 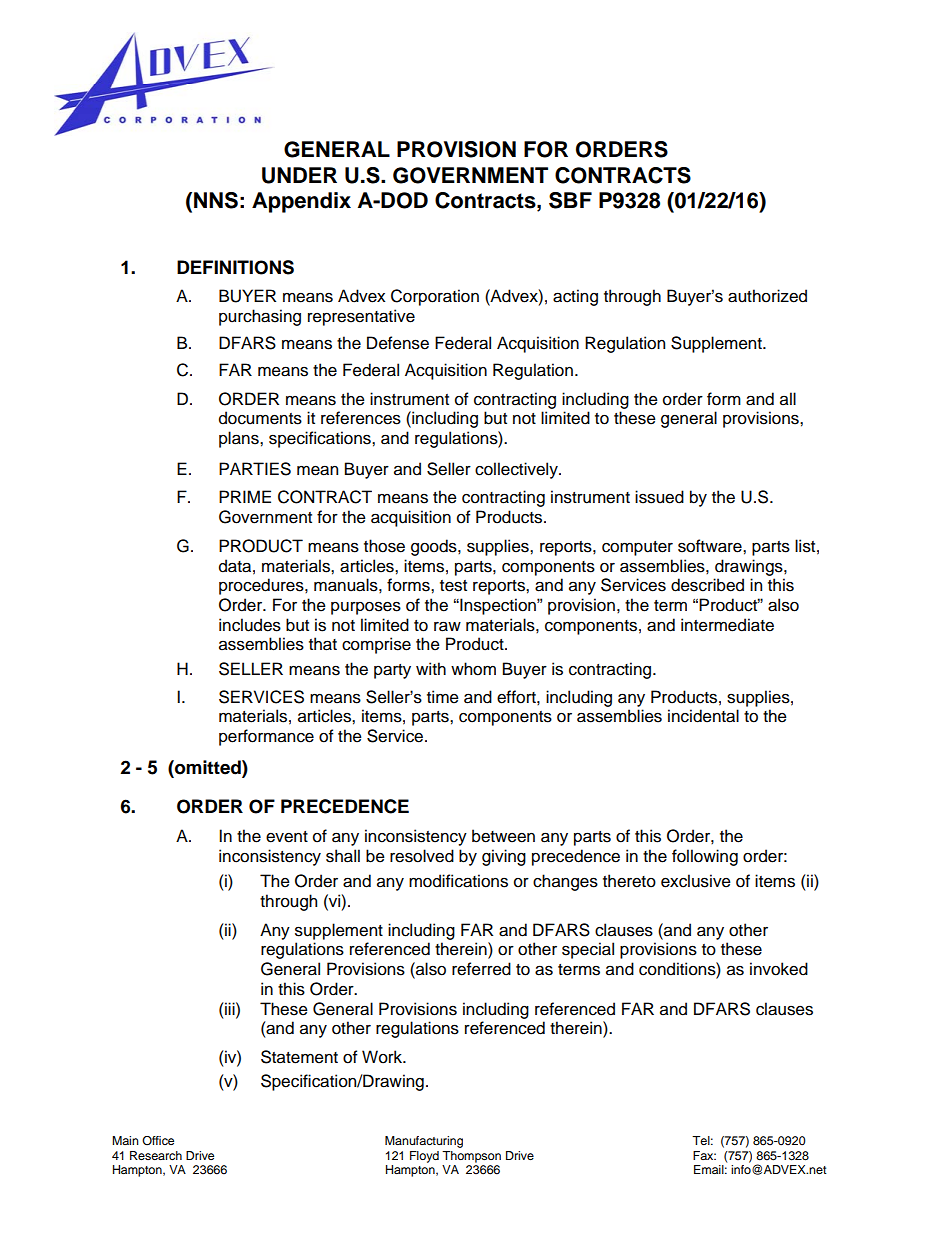 I want to click on referred, so click(x=481, y=969).
